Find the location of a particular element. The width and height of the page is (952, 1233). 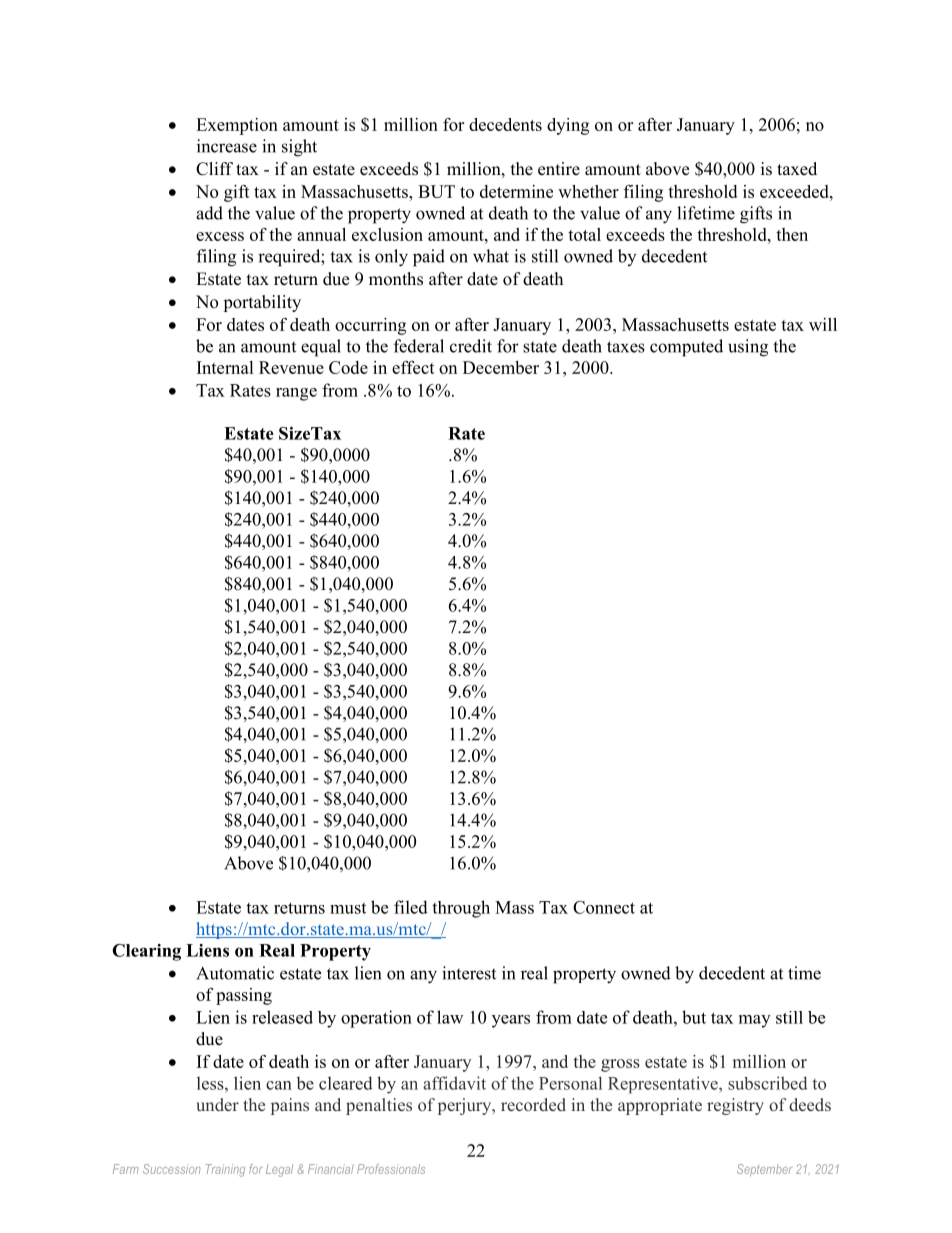

through is located at coordinates (461, 909).
